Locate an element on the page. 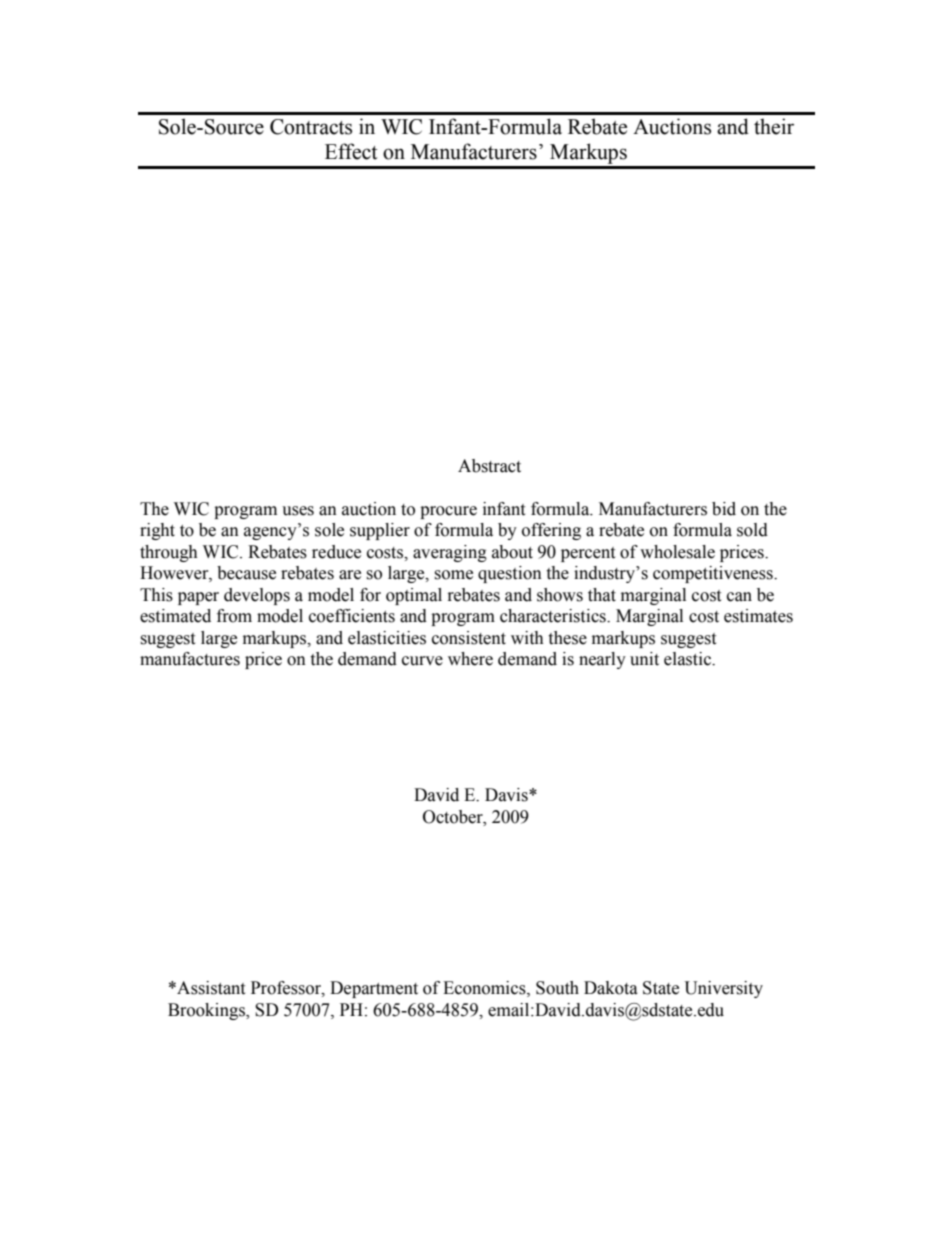  Contracts is located at coordinates (311, 127).
